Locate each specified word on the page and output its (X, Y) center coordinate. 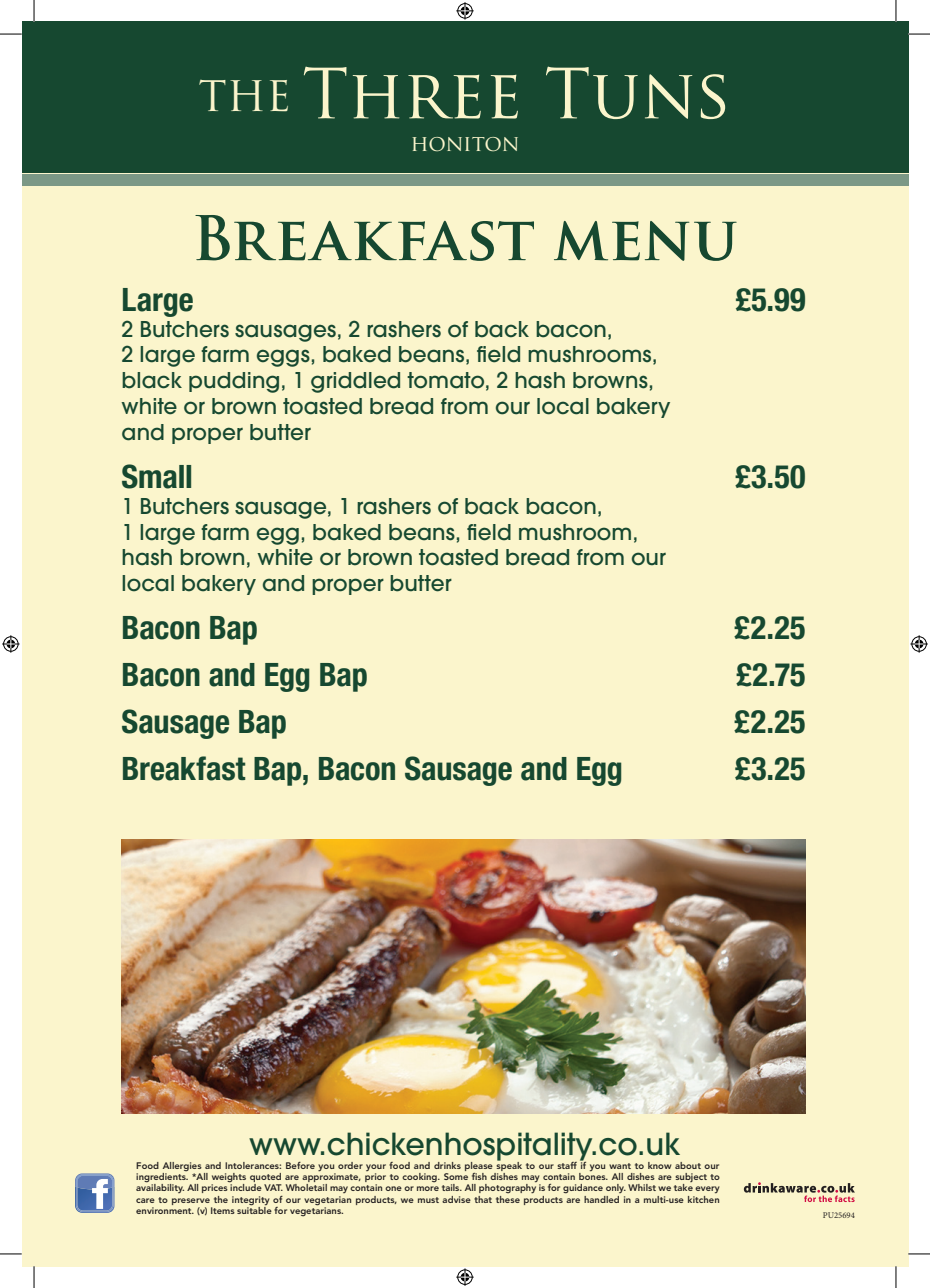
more (428, 1188)
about (688, 1165)
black (152, 380)
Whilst (642, 1187)
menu (645, 241)
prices (216, 1187)
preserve (191, 1201)
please (479, 1166)
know (659, 1165)
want (620, 1166)
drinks (447, 1165)
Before (300, 1165)
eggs (283, 358)
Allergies (182, 1166)
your (376, 1167)
